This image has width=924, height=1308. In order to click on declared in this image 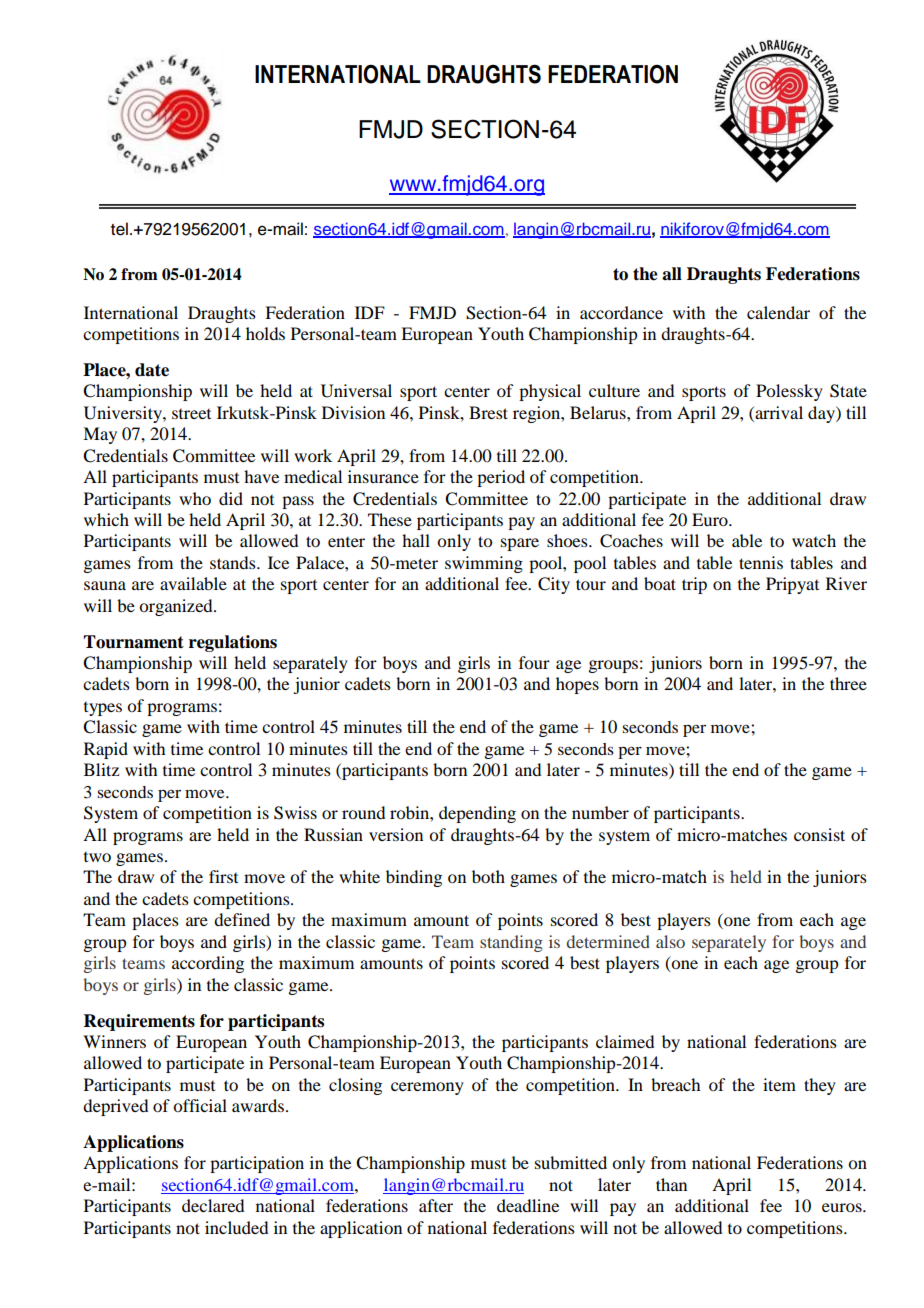, I will do `click(213, 1205)`.
